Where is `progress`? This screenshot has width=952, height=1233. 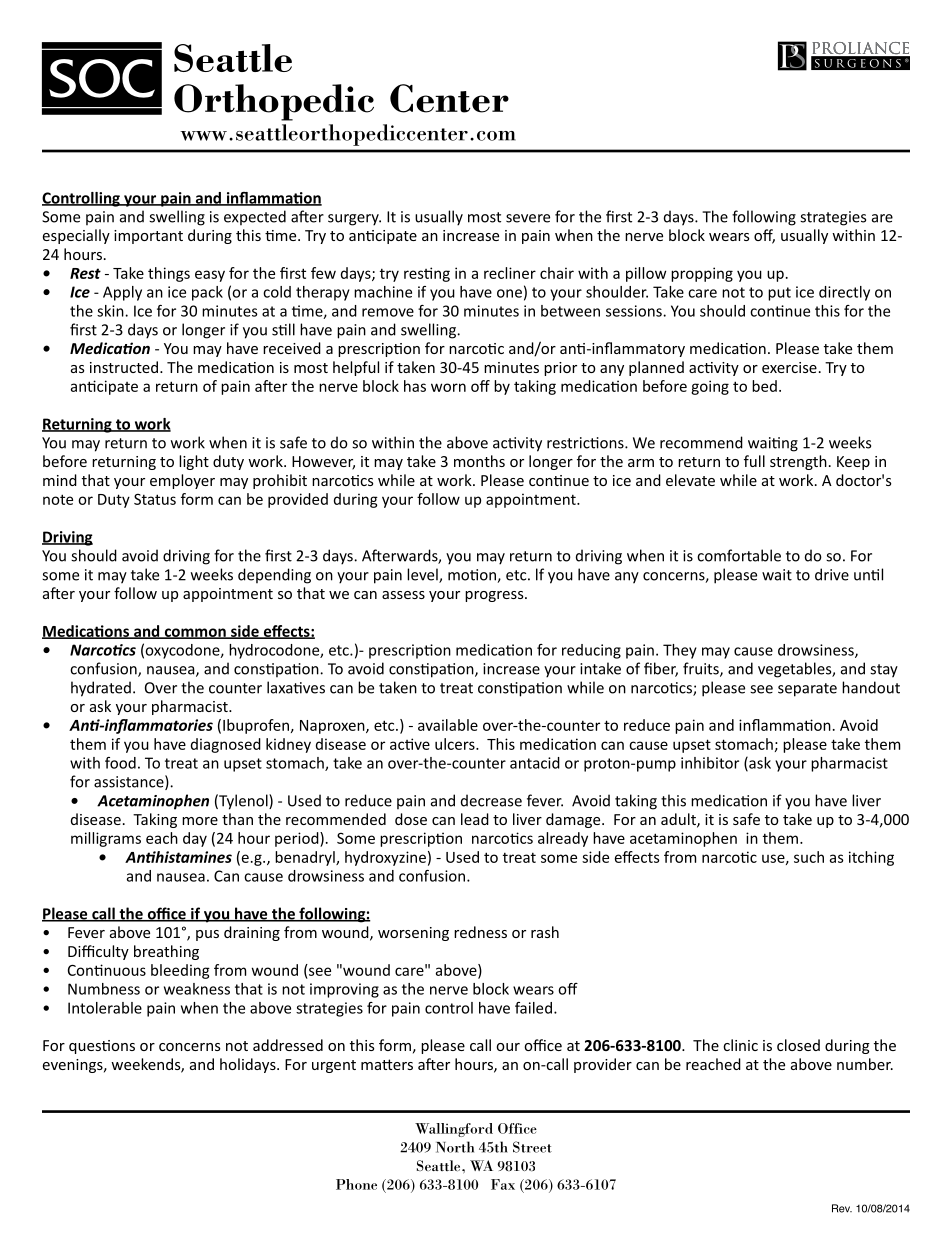
progress is located at coordinates (495, 596).
